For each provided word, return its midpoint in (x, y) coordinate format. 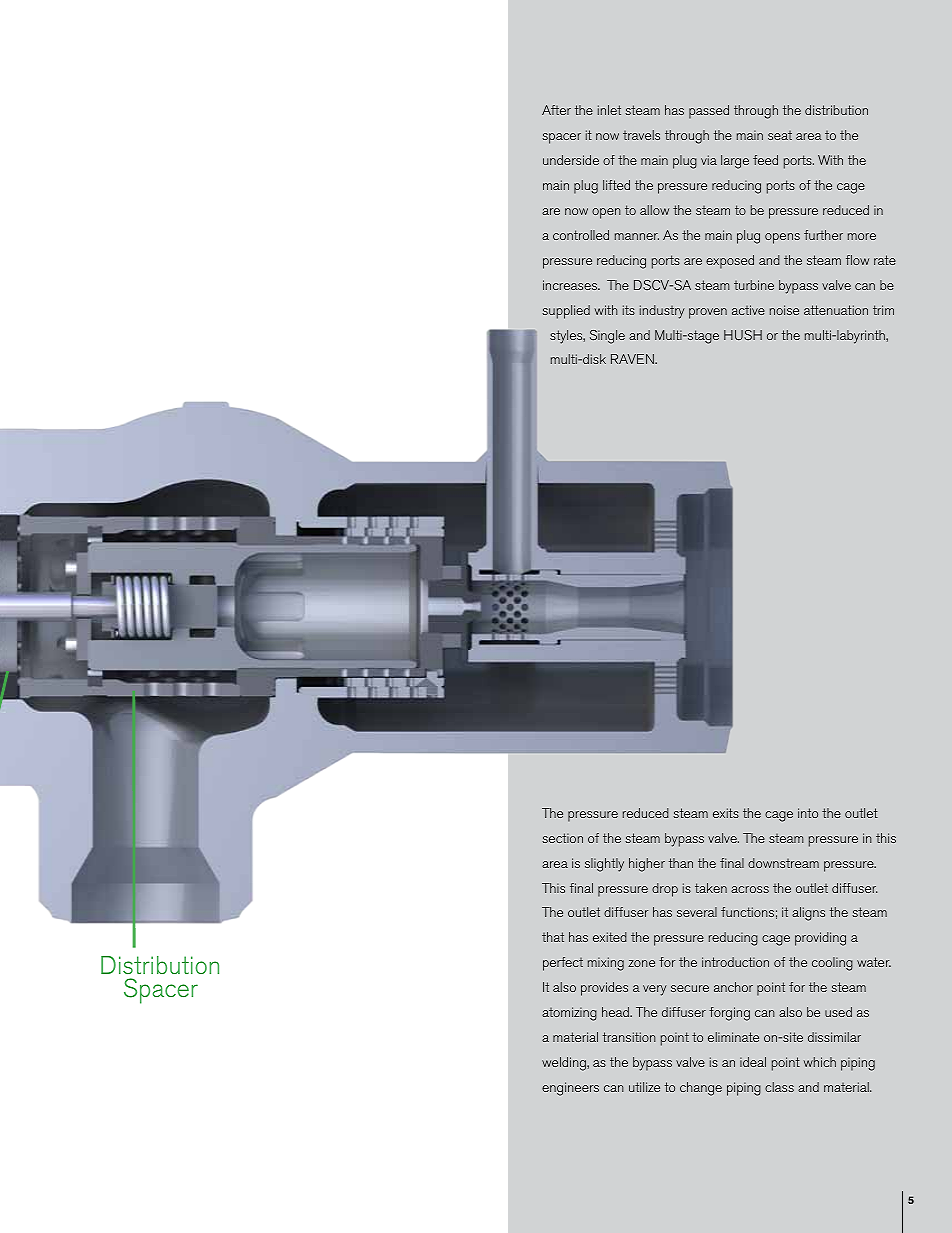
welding (565, 1064)
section (562, 838)
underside (571, 160)
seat (780, 135)
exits (726, 813)
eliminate (733, 1037)
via (709, 160)
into (808, 813)
